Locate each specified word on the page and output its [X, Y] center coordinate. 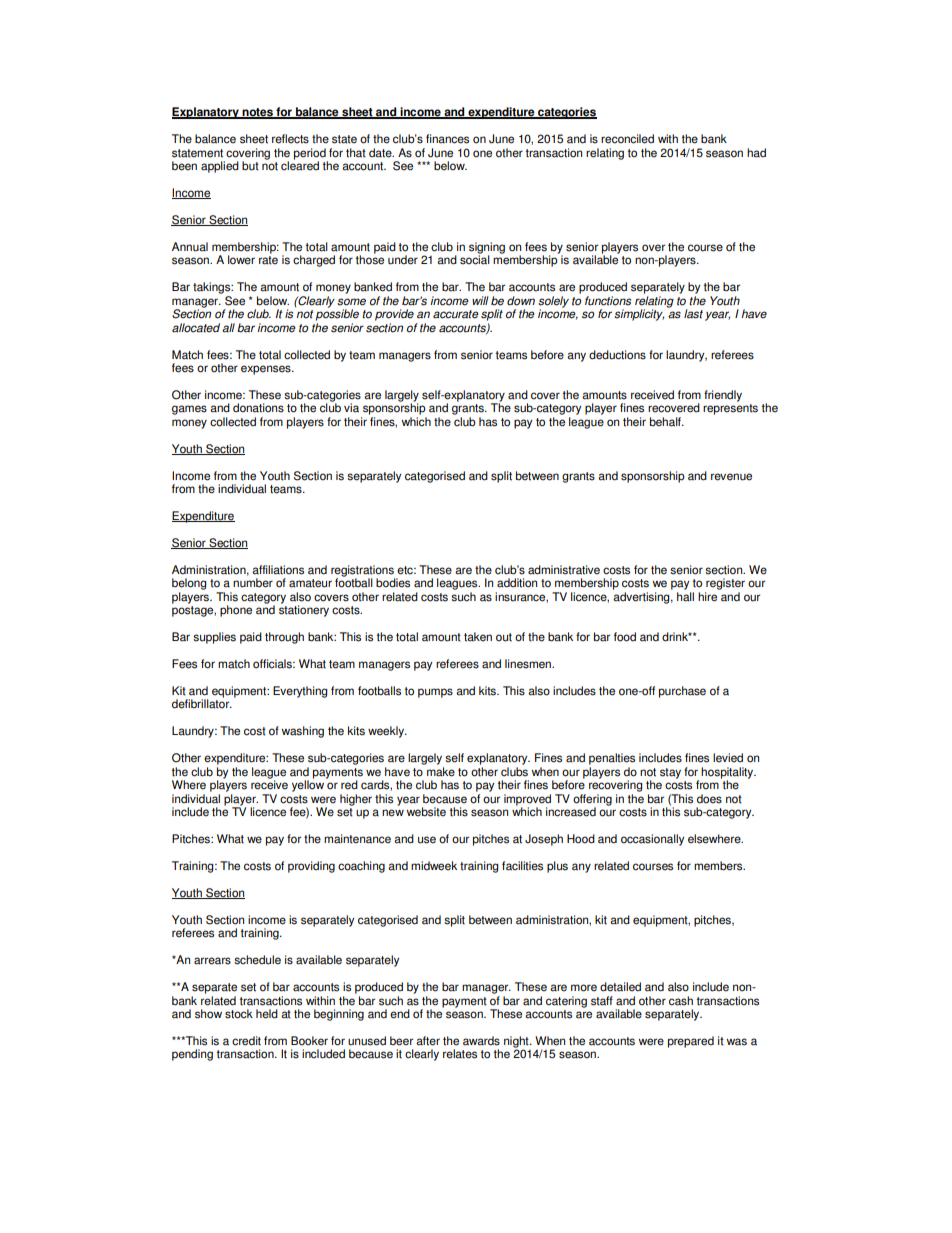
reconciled [627, 139]
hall [685, 597]
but [250, 166]
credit [246, 1041]
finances [447, 139]
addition [517, 583]
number [253, 583]
